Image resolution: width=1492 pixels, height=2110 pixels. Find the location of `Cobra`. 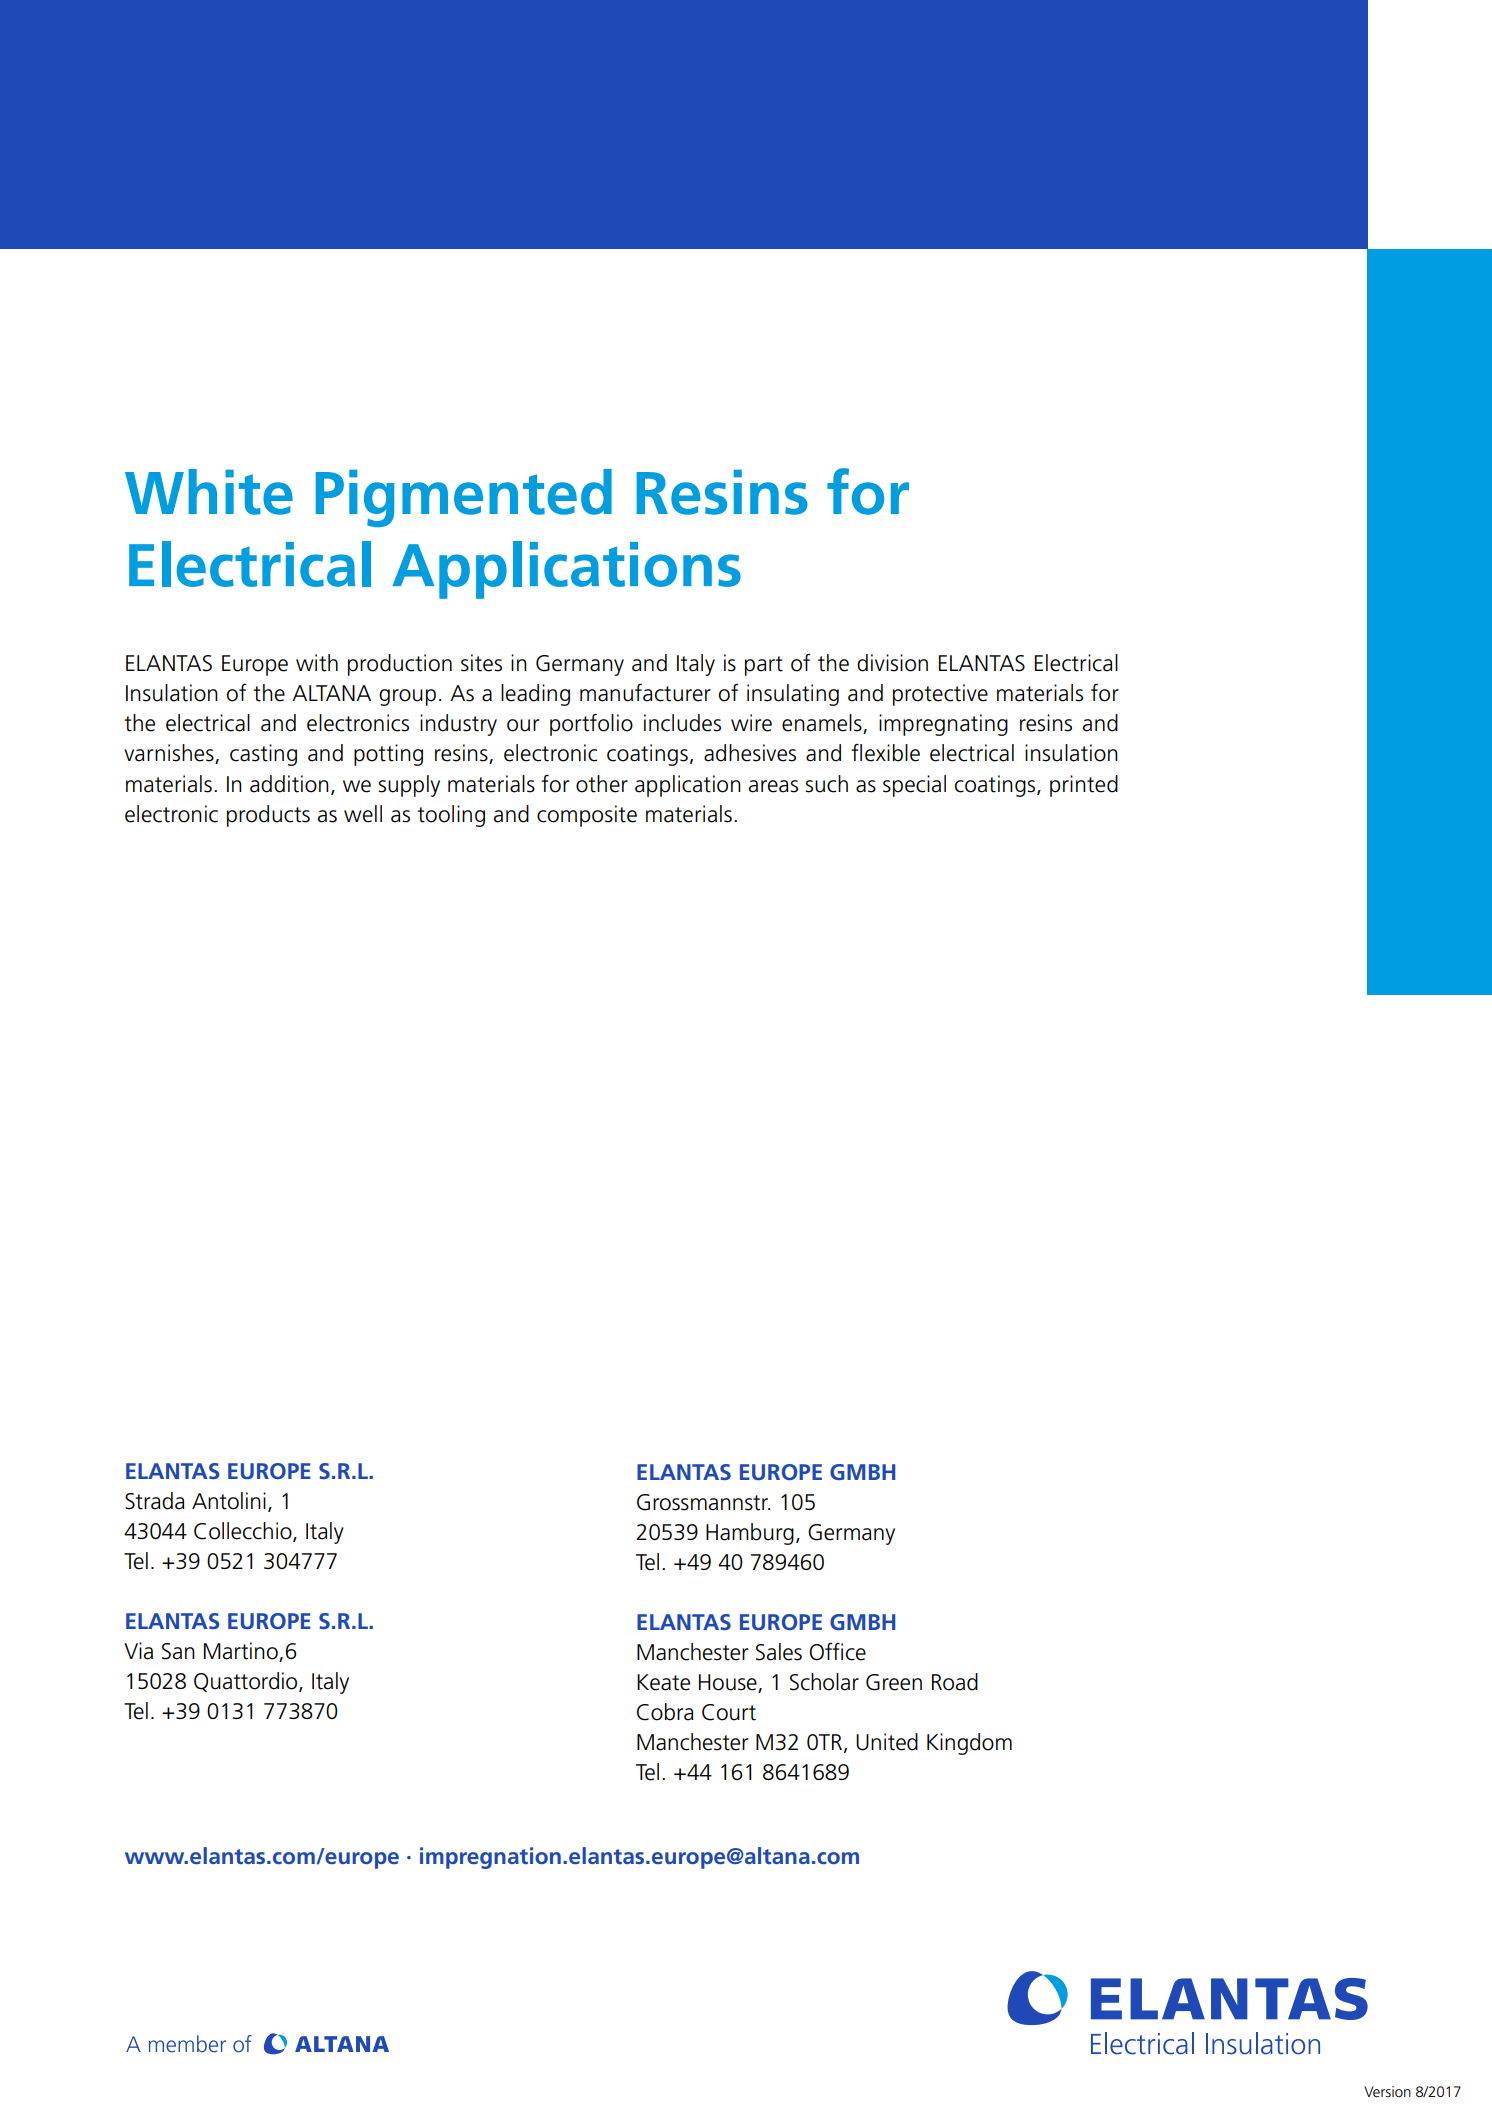

Cobra is located at coordinates (665, 1712).
